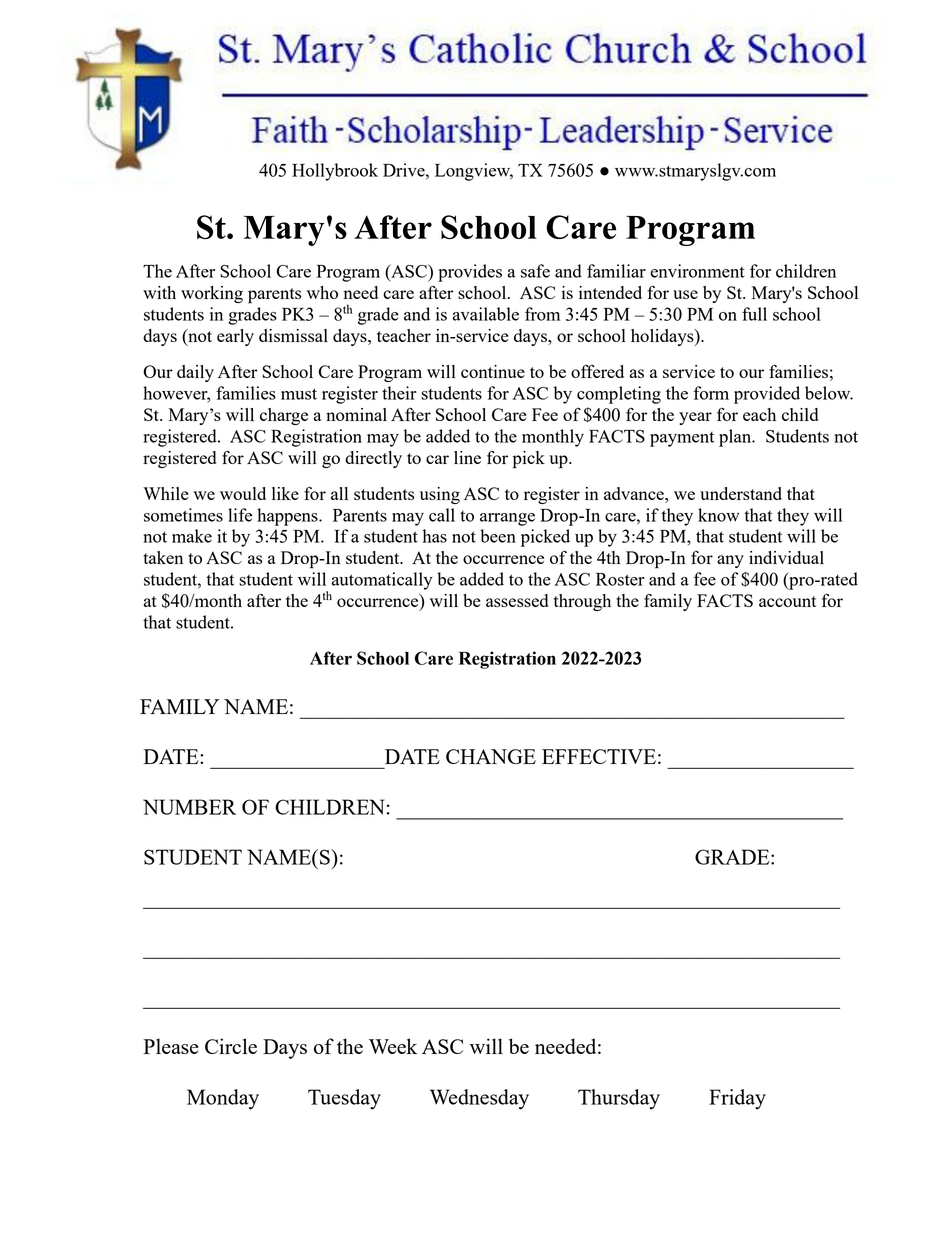 The height and width of the page is (1233, 952). I want to click on environment, so click(697, 271).
